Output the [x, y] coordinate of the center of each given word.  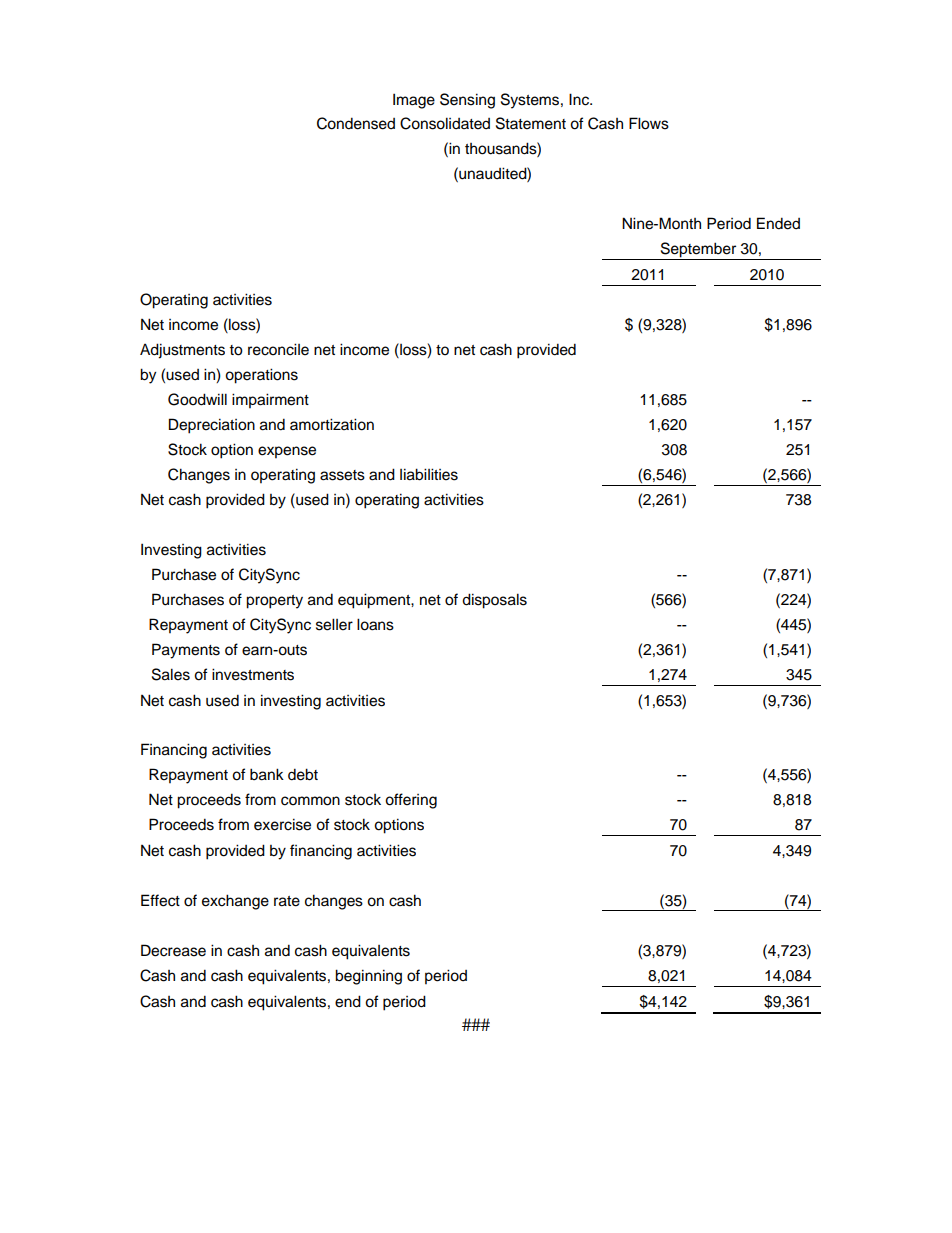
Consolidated [445, 123]
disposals [494, 601]
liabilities [429, 474]
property [274, 602]
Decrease [173, 950]
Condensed [356, 123]
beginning [368, 977]
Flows [649, 123]
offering [411, 801]
